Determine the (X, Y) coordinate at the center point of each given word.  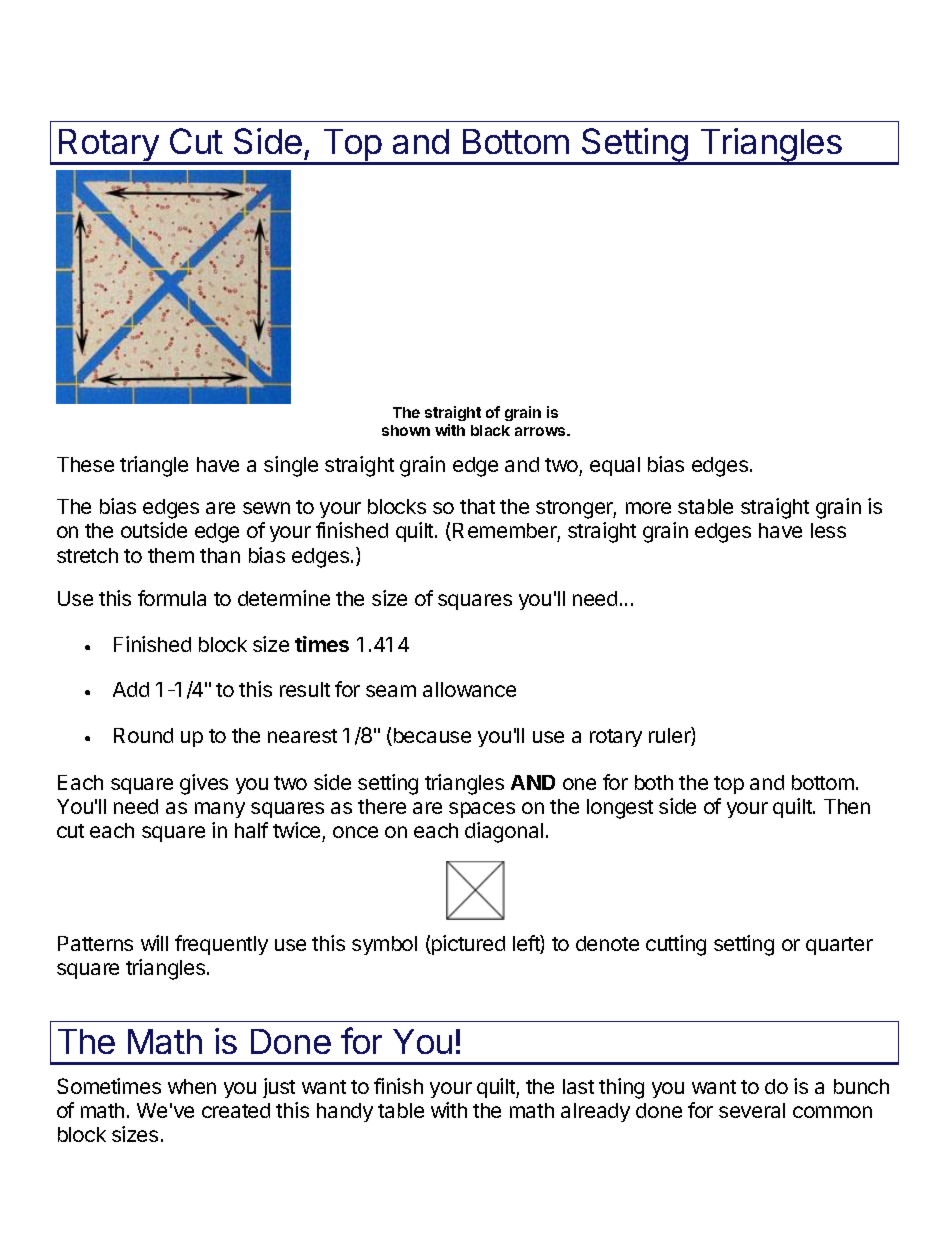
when (192, 1086)
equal (615, 466)
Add (131, 689)
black (490, 430)
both (654, 782)
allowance (469, 689)
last (578, 1086)
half (251, 830)
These (85, 464)
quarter (839, 946)
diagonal (504, 832)
